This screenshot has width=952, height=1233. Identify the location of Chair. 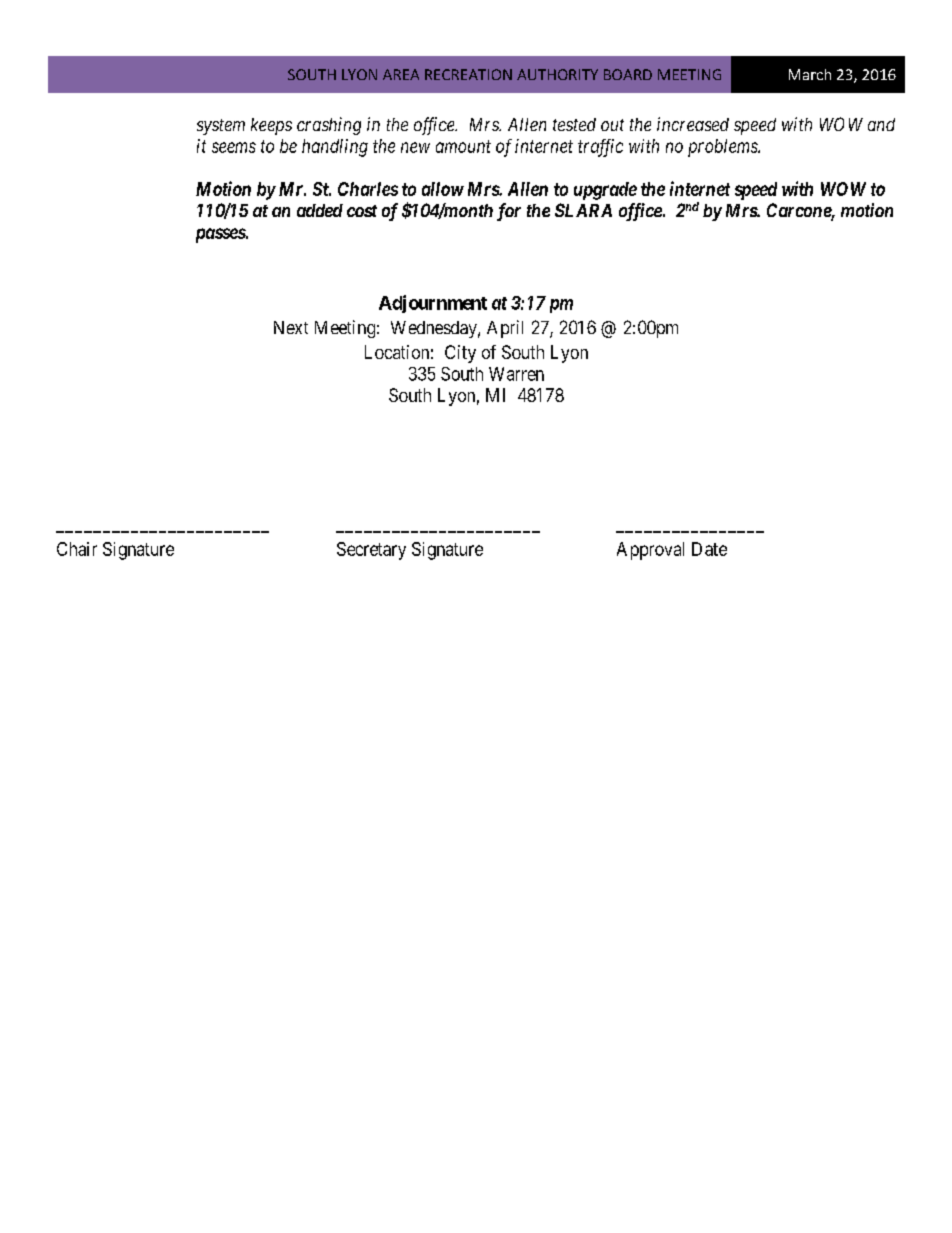
(77, 549).
